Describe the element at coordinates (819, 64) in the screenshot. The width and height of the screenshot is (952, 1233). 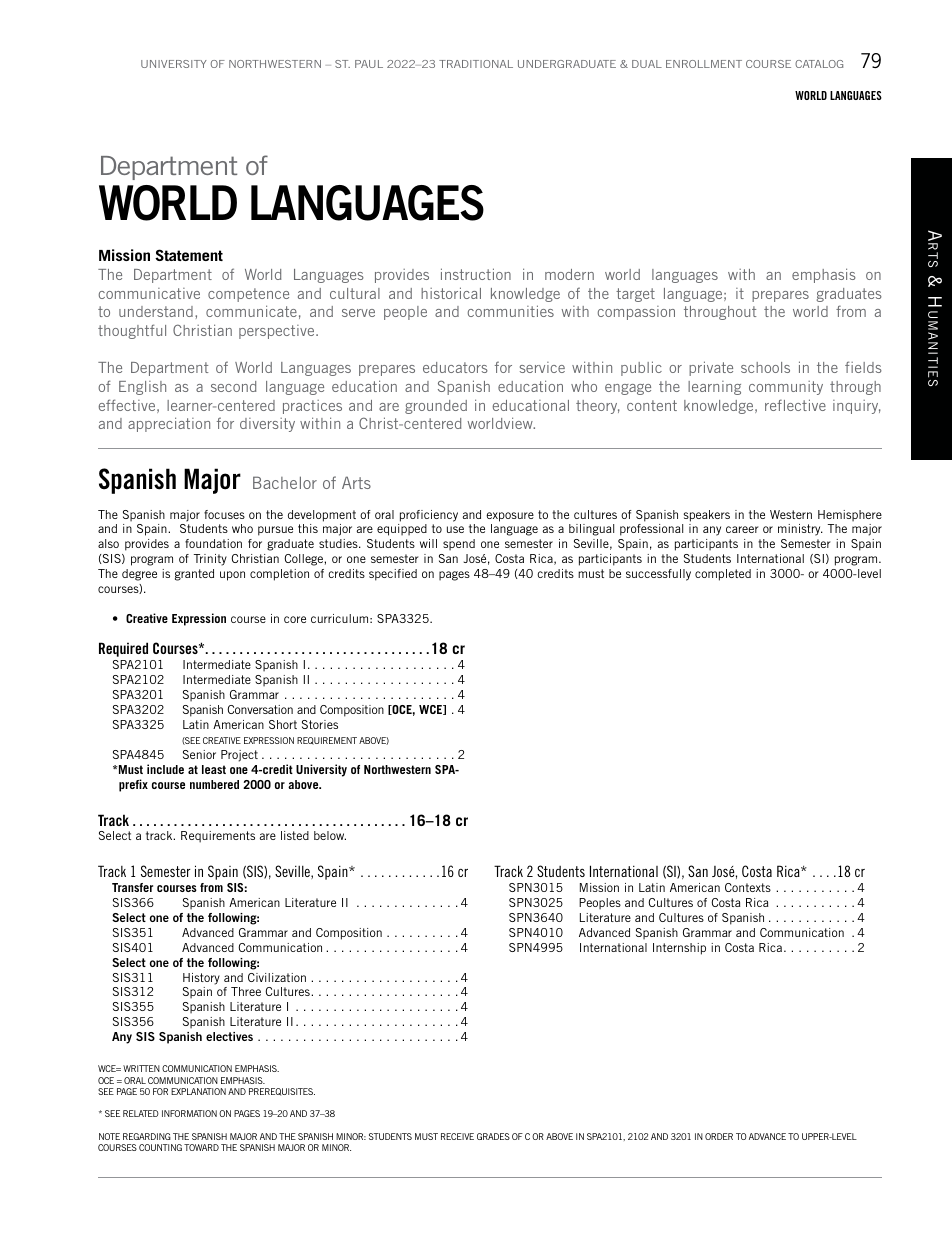
I see `CATALOG` at that location.
